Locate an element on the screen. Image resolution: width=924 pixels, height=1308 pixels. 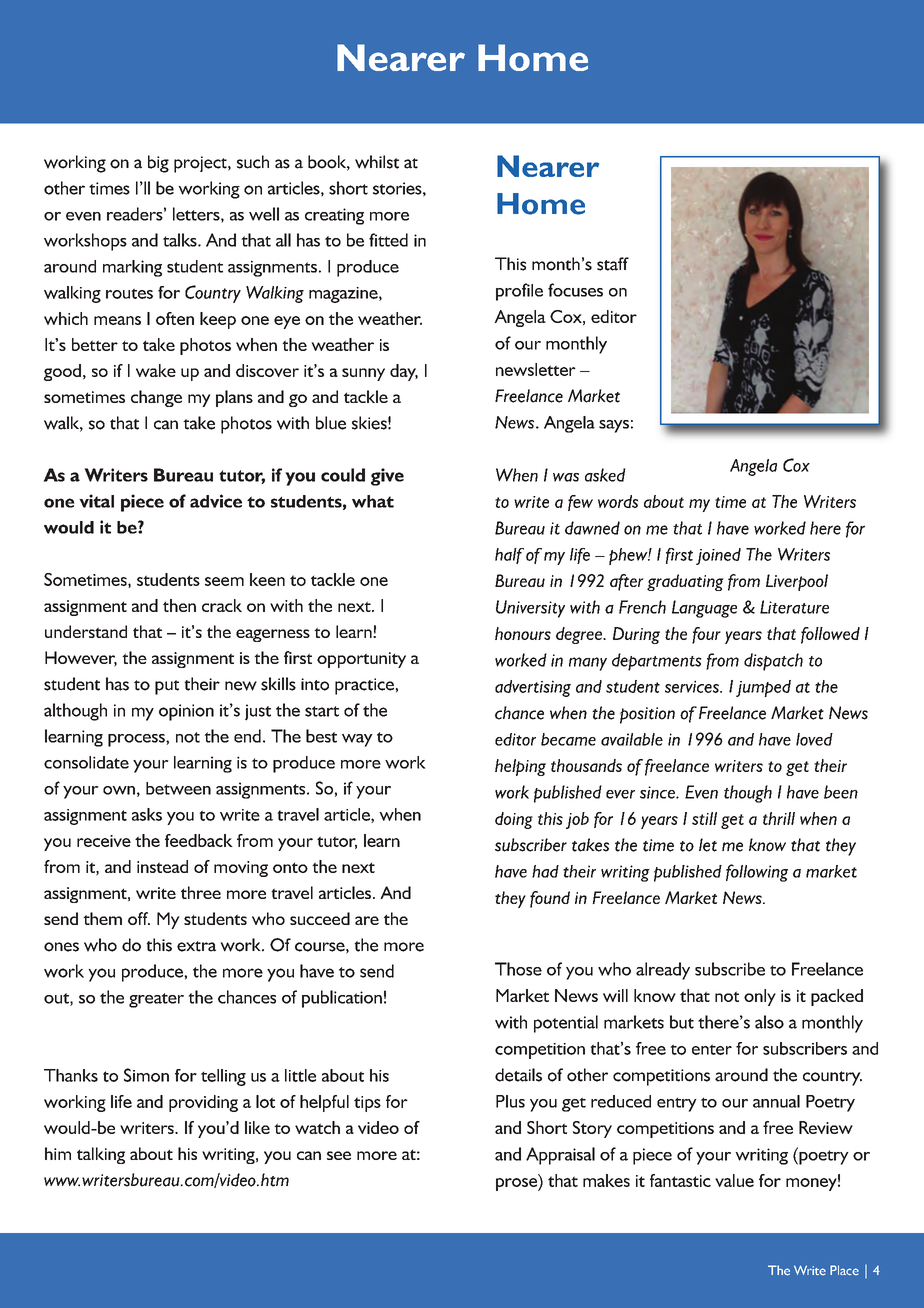
talking is located at coordinates (101, 1155).
